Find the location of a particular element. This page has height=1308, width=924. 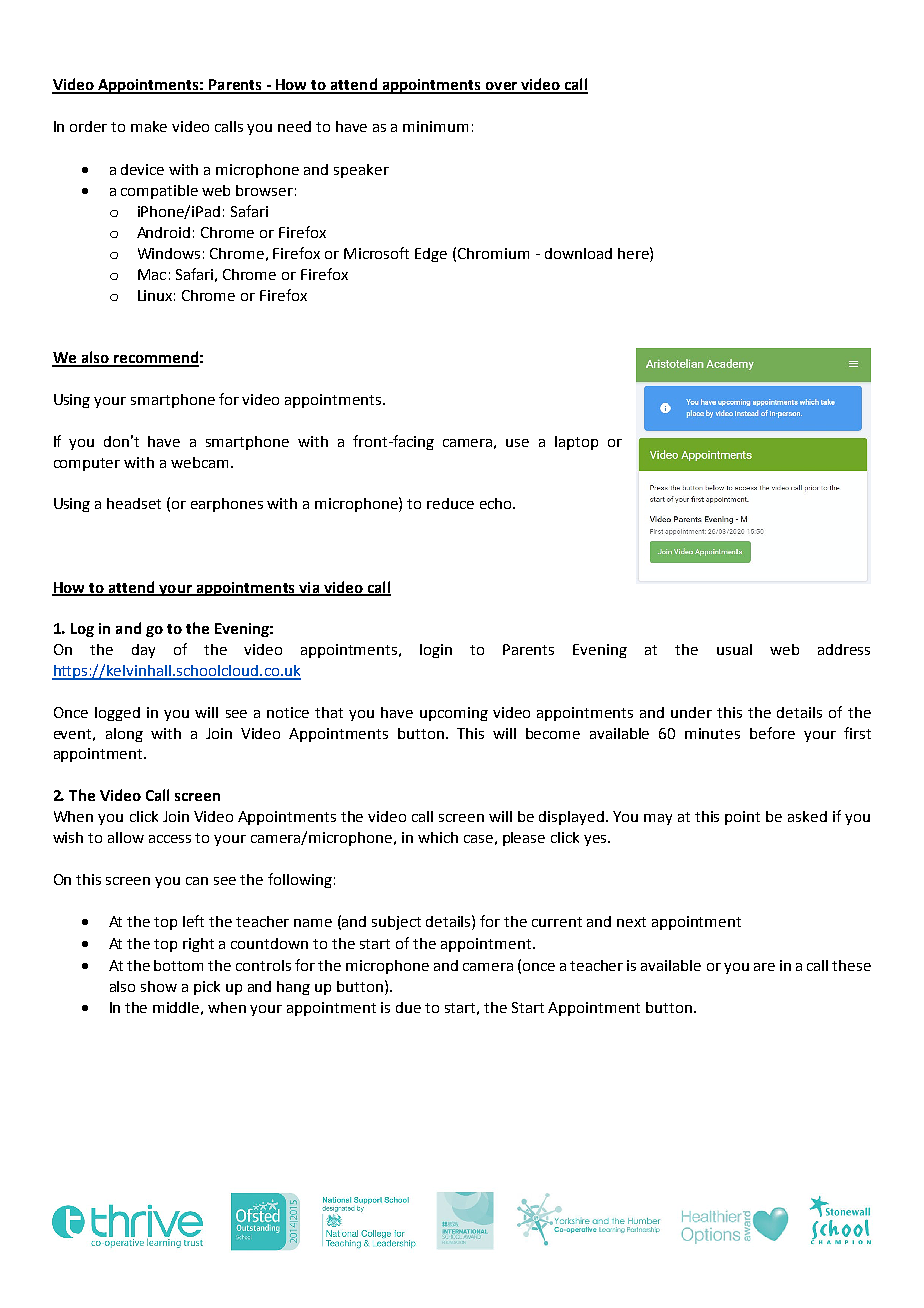

over is located at coordinates (501, 87).
